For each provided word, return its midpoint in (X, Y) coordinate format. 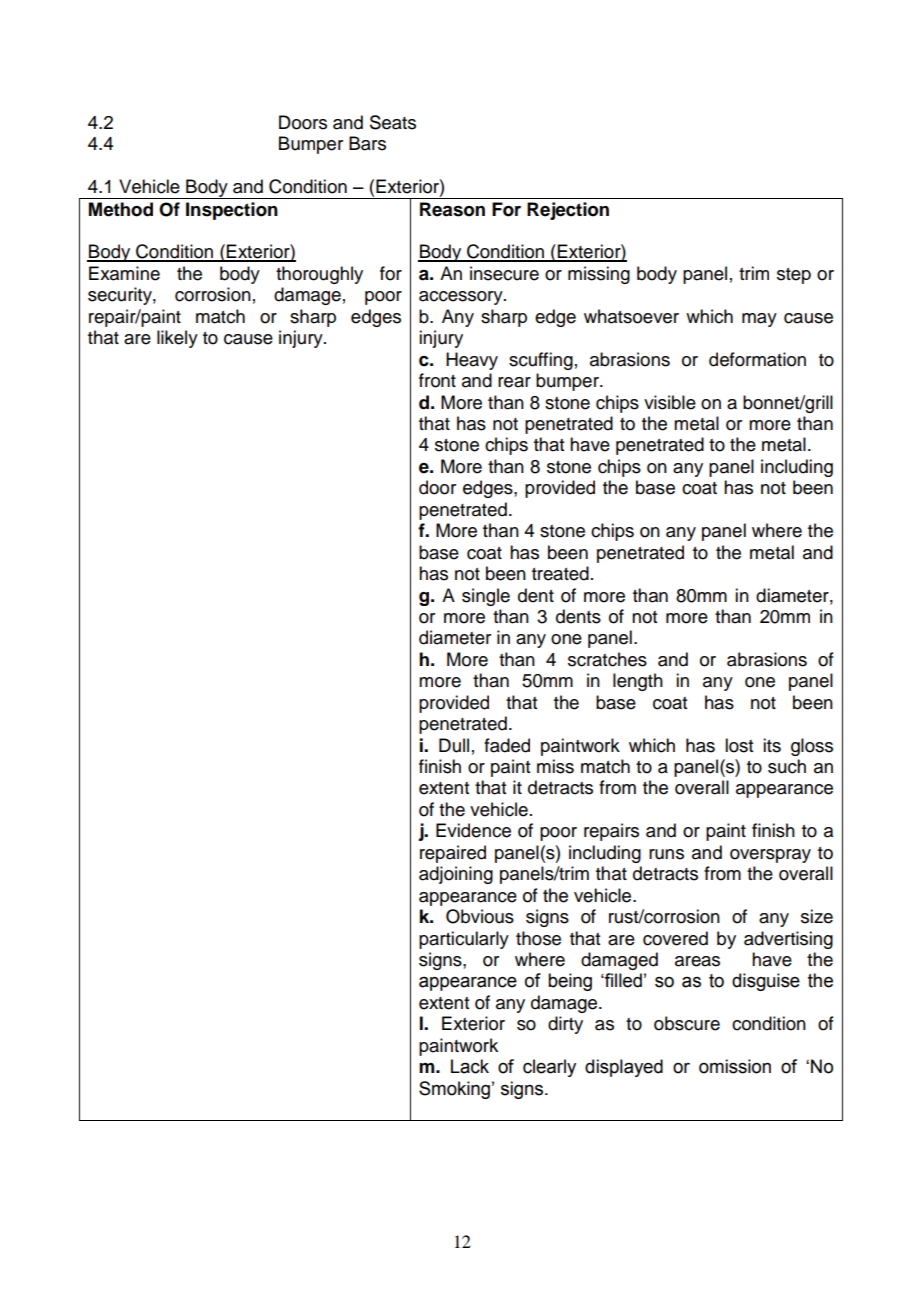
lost (739, 745)
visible (670, 402)
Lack (470, 1066)
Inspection (232, 211)
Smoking (454, 1090)
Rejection (568, 211)
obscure (687, 1023)
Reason (452, 209)
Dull (454, 745)
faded (507, 745)
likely (177, 339)
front (437, 380)
